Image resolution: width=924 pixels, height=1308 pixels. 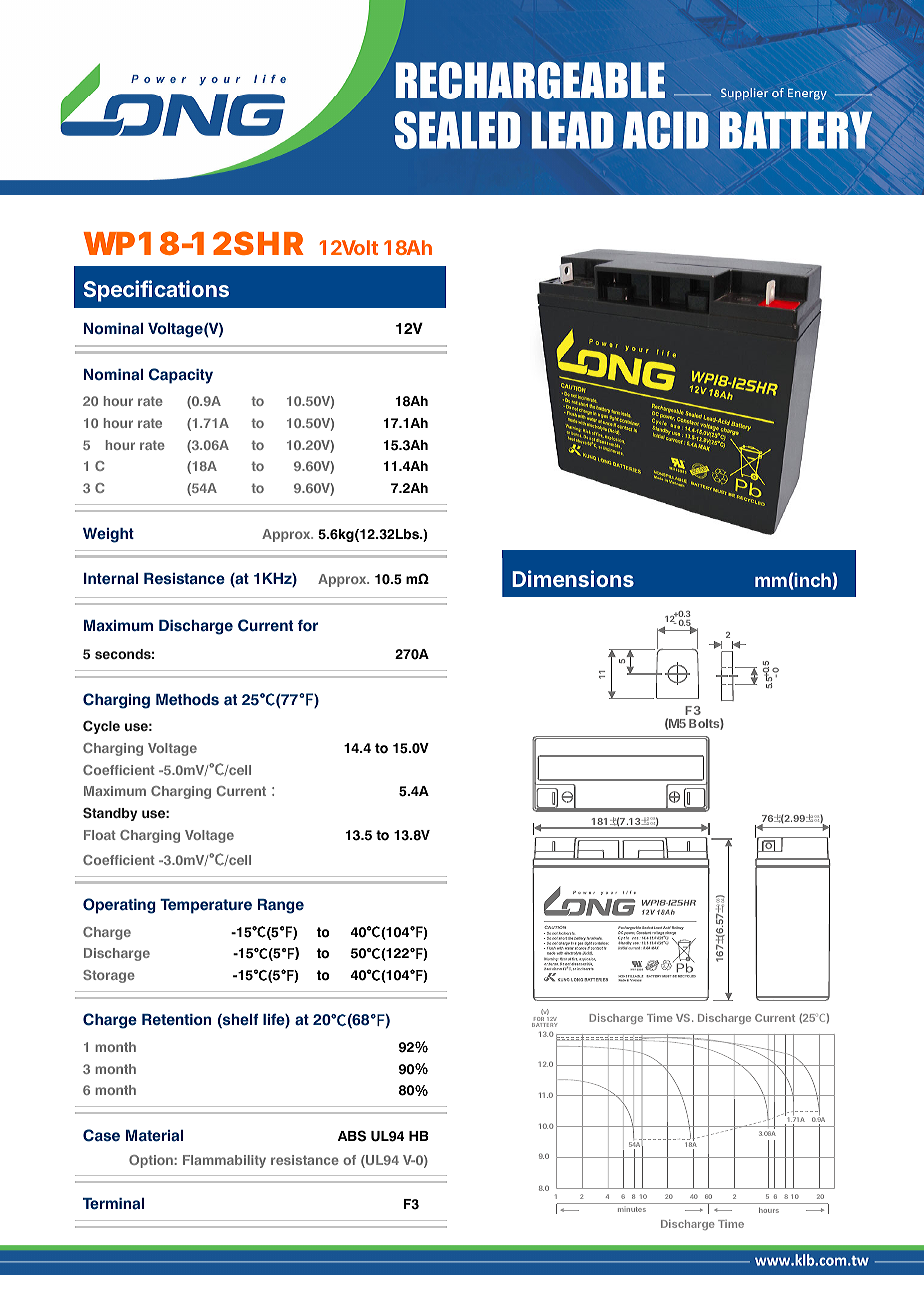 What do you see at coordinates (281, 906) in the page?
I see `Range` at bounding box center [281, 906].
